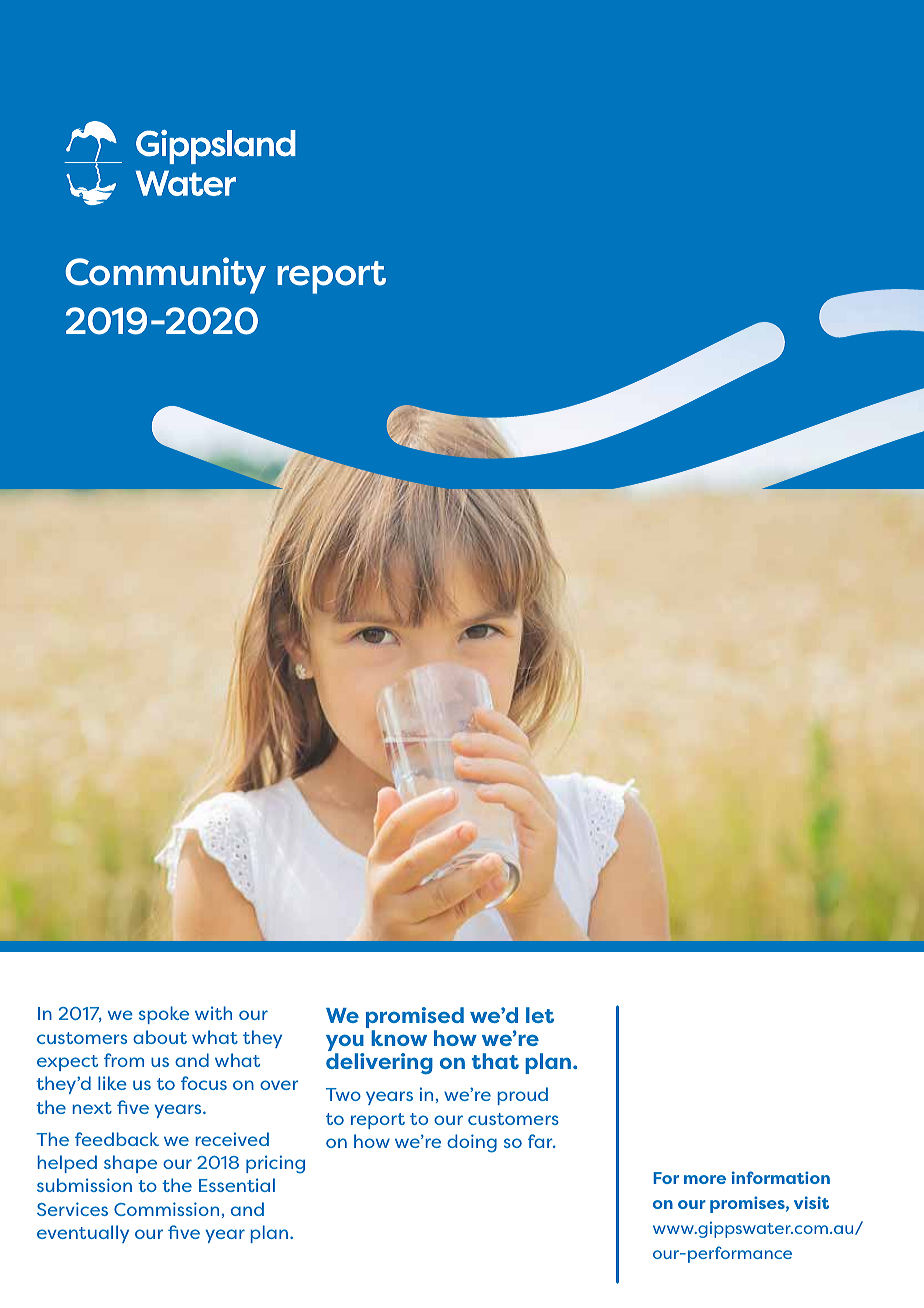 The height and width of the document is (1308, 924). What do you see at coordinates (166, 1209) in the document?
I see `Commission` at bounding box center [166, 1209].
